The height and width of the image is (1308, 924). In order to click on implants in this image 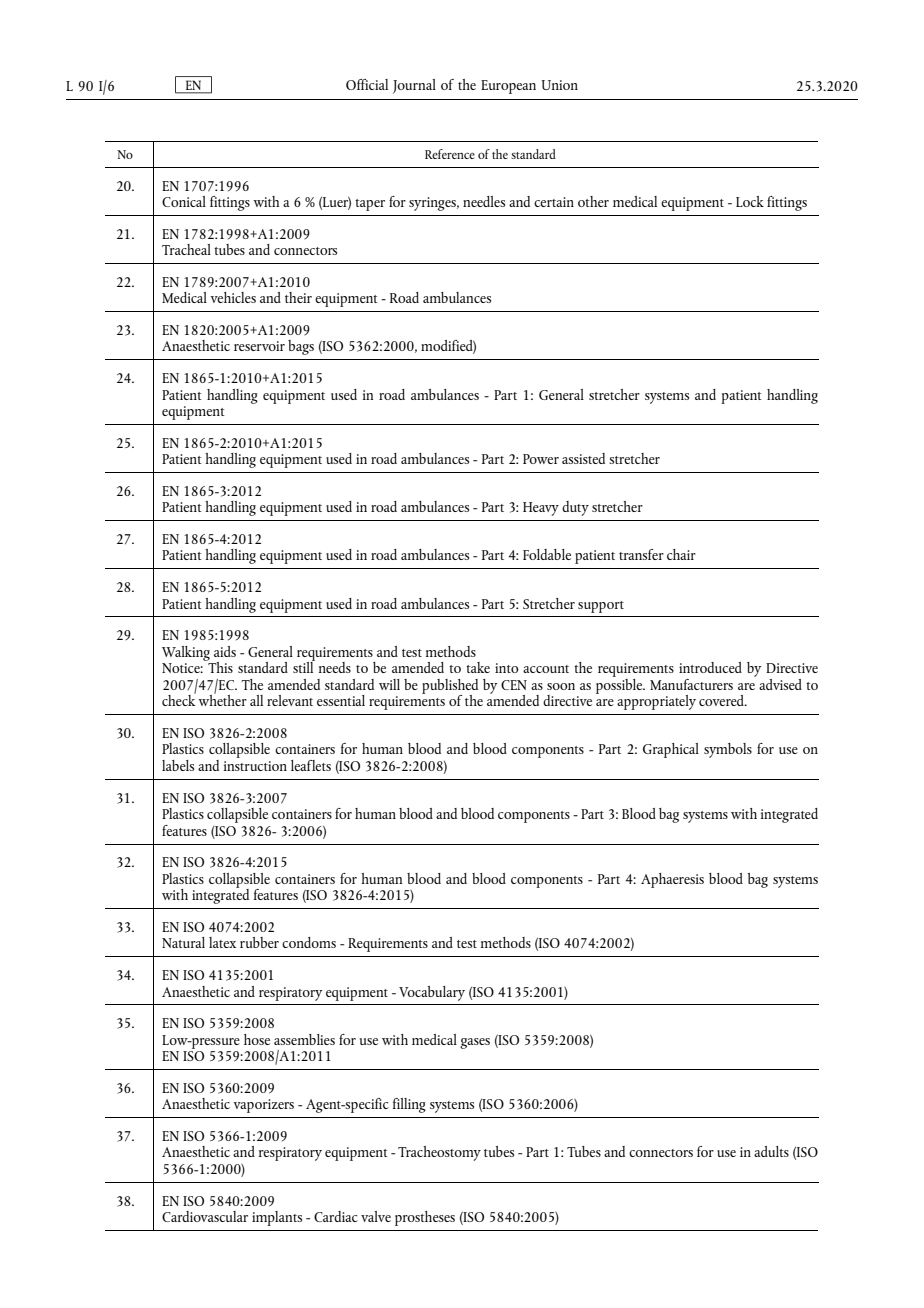, I will do `click(277, 1218)`.
